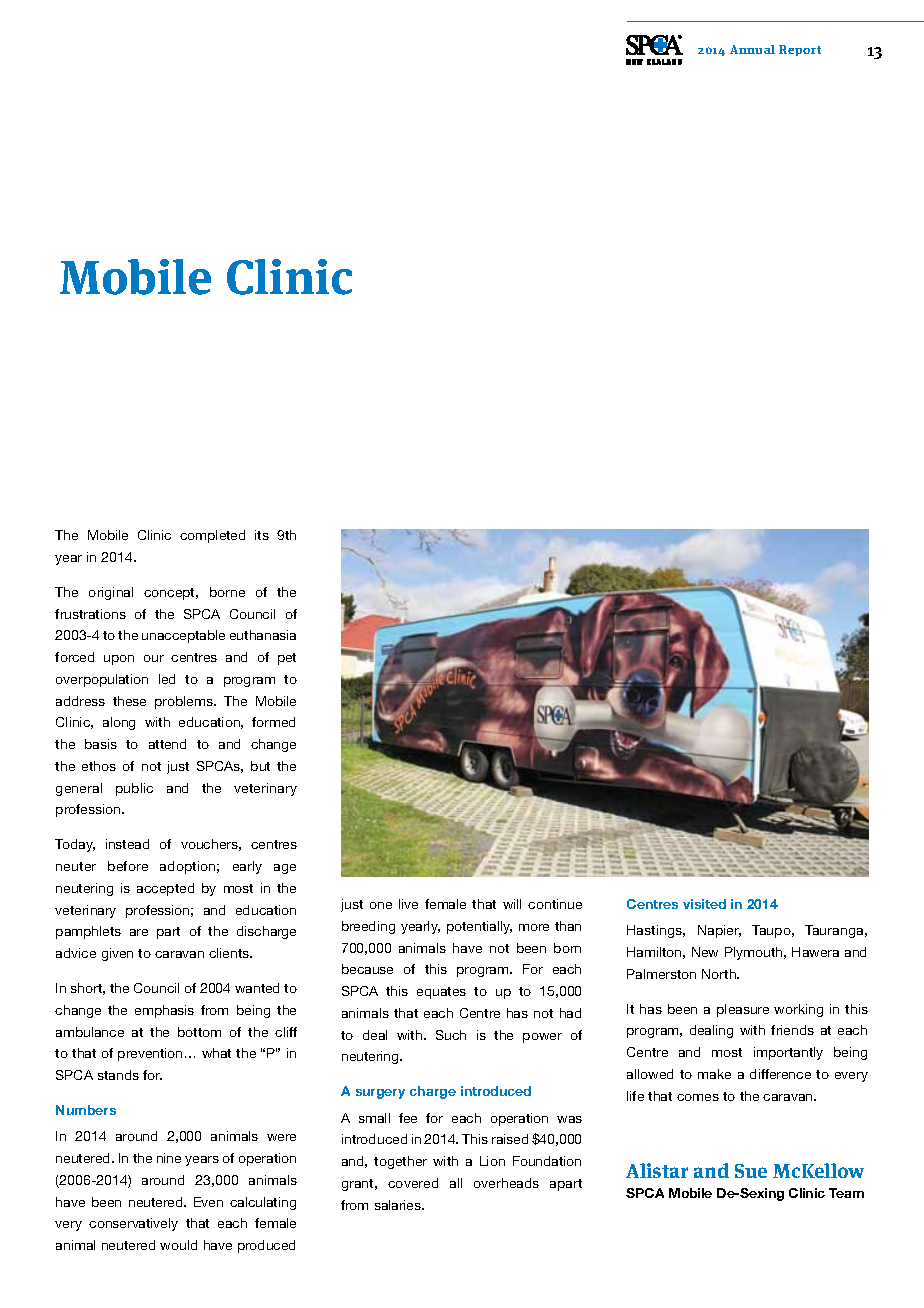  Describe the element at coordinates (287, 659) in the screenshot. I see `pet` at that location.
